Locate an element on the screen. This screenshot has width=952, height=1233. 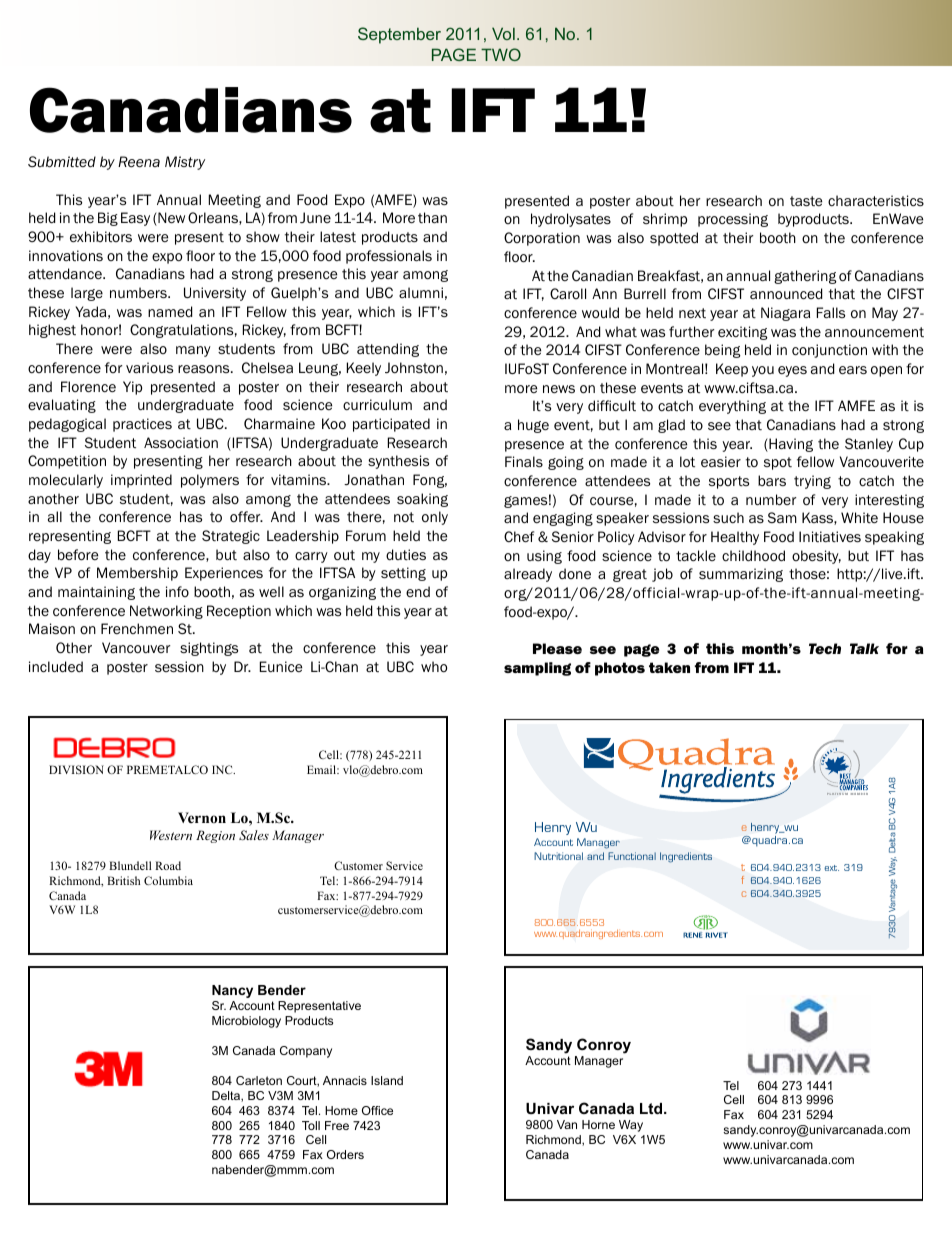
Functional is located at coordinates (632, 856).
